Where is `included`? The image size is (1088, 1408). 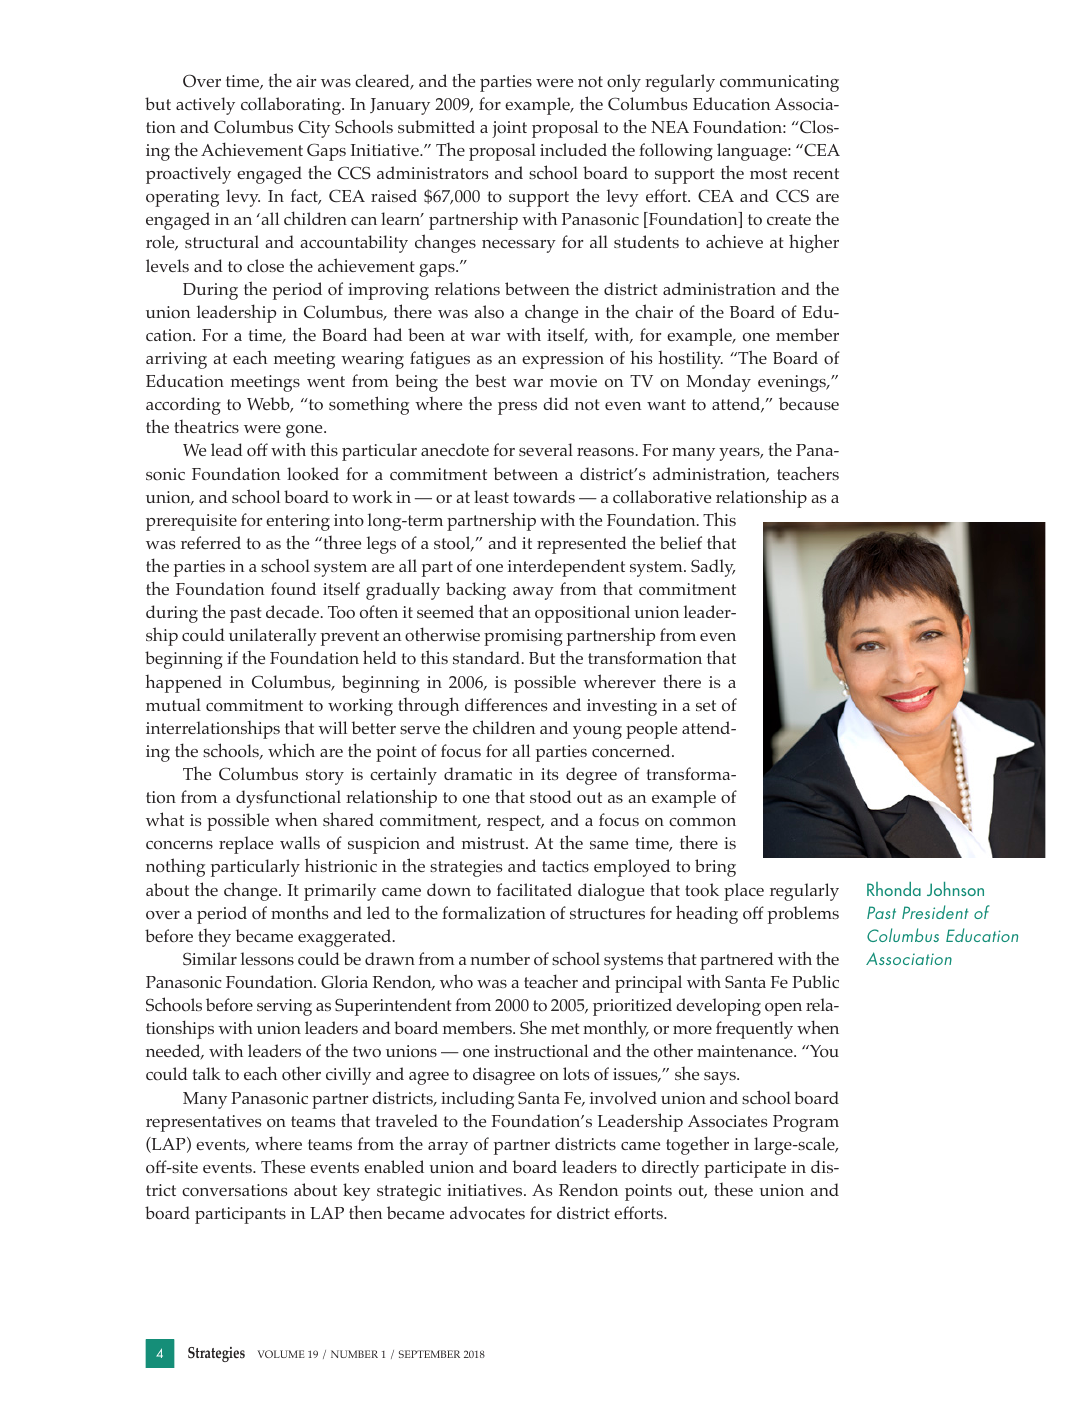
included is located at coordinates (573, 149).
